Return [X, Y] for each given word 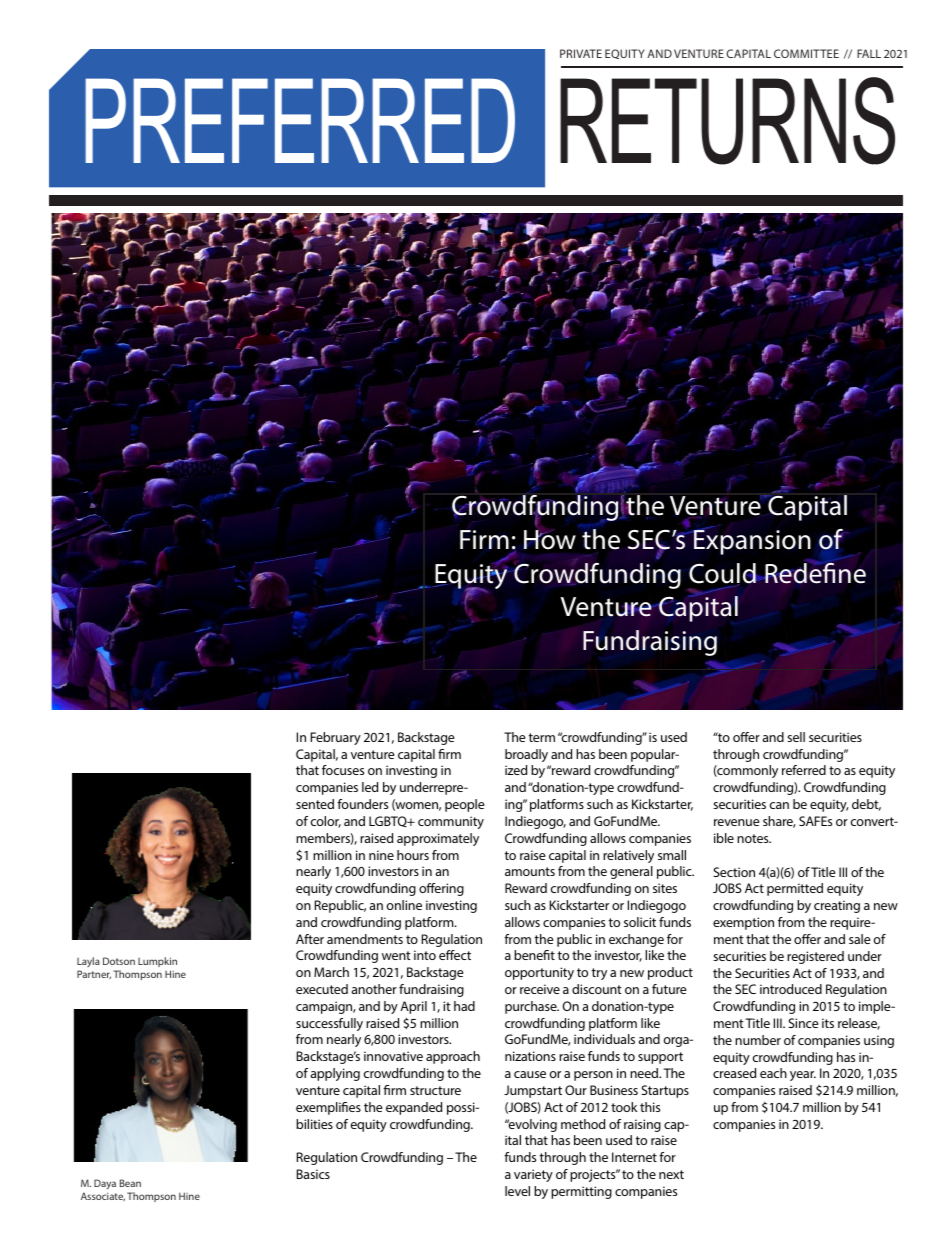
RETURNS [727, 121]
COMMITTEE [806, 53]
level [517, 1191]
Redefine [814, 572]
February [336, 738]
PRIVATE [581, 53]
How [550, 540]
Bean [130, 1183]
